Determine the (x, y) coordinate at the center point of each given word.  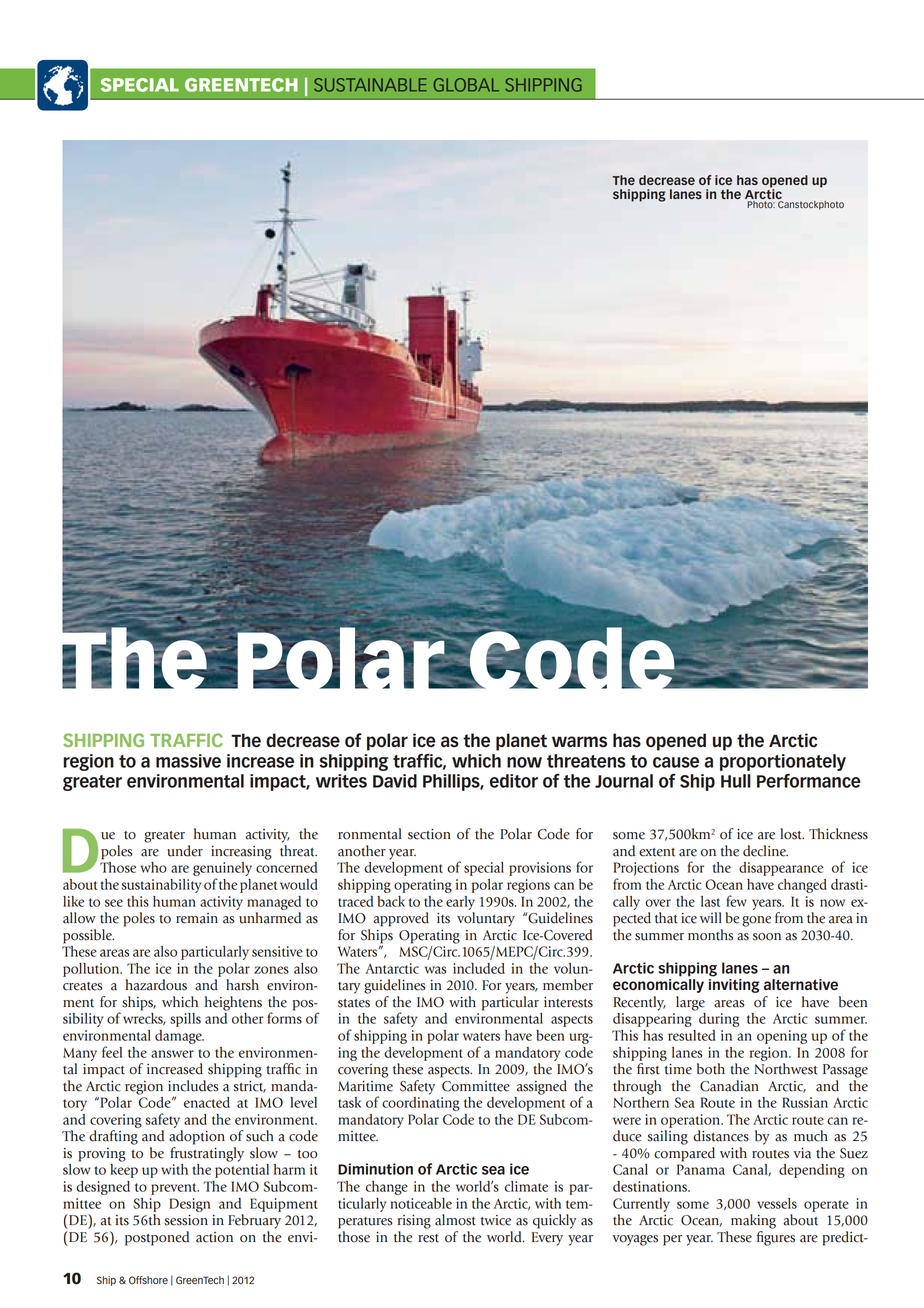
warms (579, 741)
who (153, 867)
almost (455, 1220)
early (460, 903)
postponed (157, 1238)
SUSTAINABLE (370, 85)
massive (188, 761)
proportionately (783, 762)
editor (514, 781)
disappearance (781, 869)
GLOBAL (466, 85)
